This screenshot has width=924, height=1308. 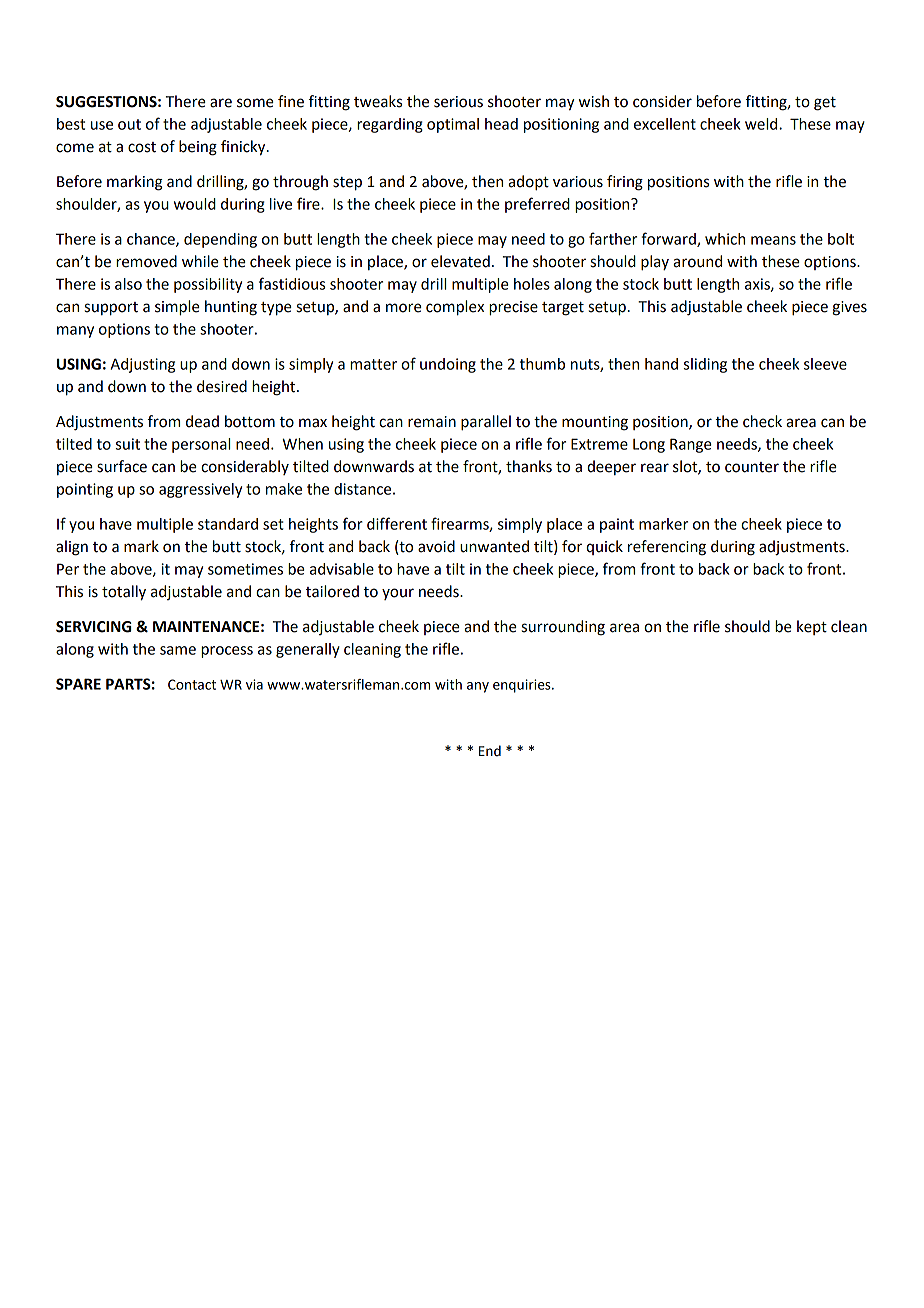 What do you see at coordinates (812, 627) in the screenshot?
I see `kept` at bounding box center [812, 627].
